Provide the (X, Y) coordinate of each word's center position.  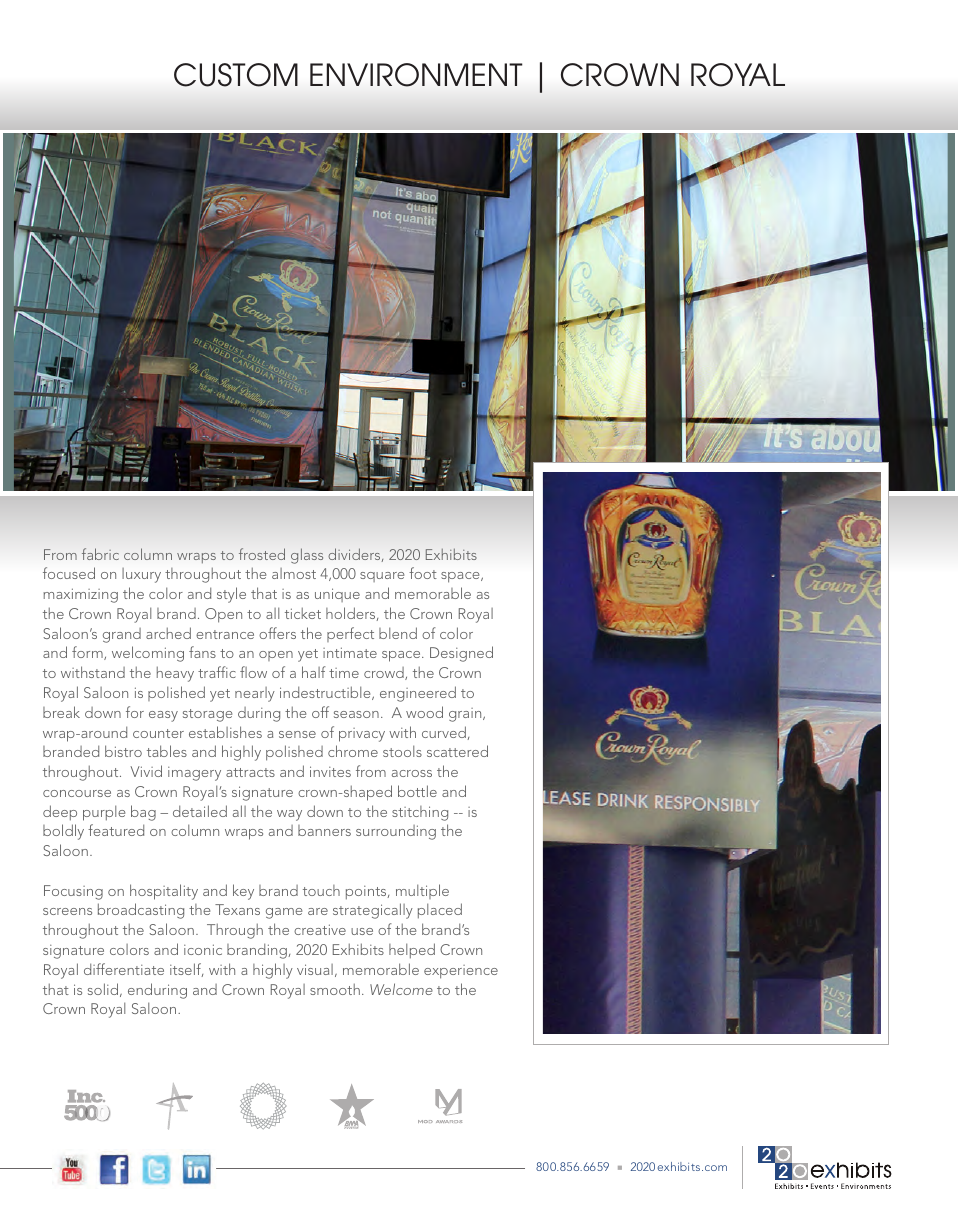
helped (412, 951)
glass (307, 556)
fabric (100, 554)
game (284, 913)
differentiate (124, 969)
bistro (123, 751)
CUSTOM (236, 75)
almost (294, 573)
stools (402, 751)
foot (423, 573)
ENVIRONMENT (416, 75)
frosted (262, 554)
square (382, 577)
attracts (250, 772)
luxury (141, 575)
